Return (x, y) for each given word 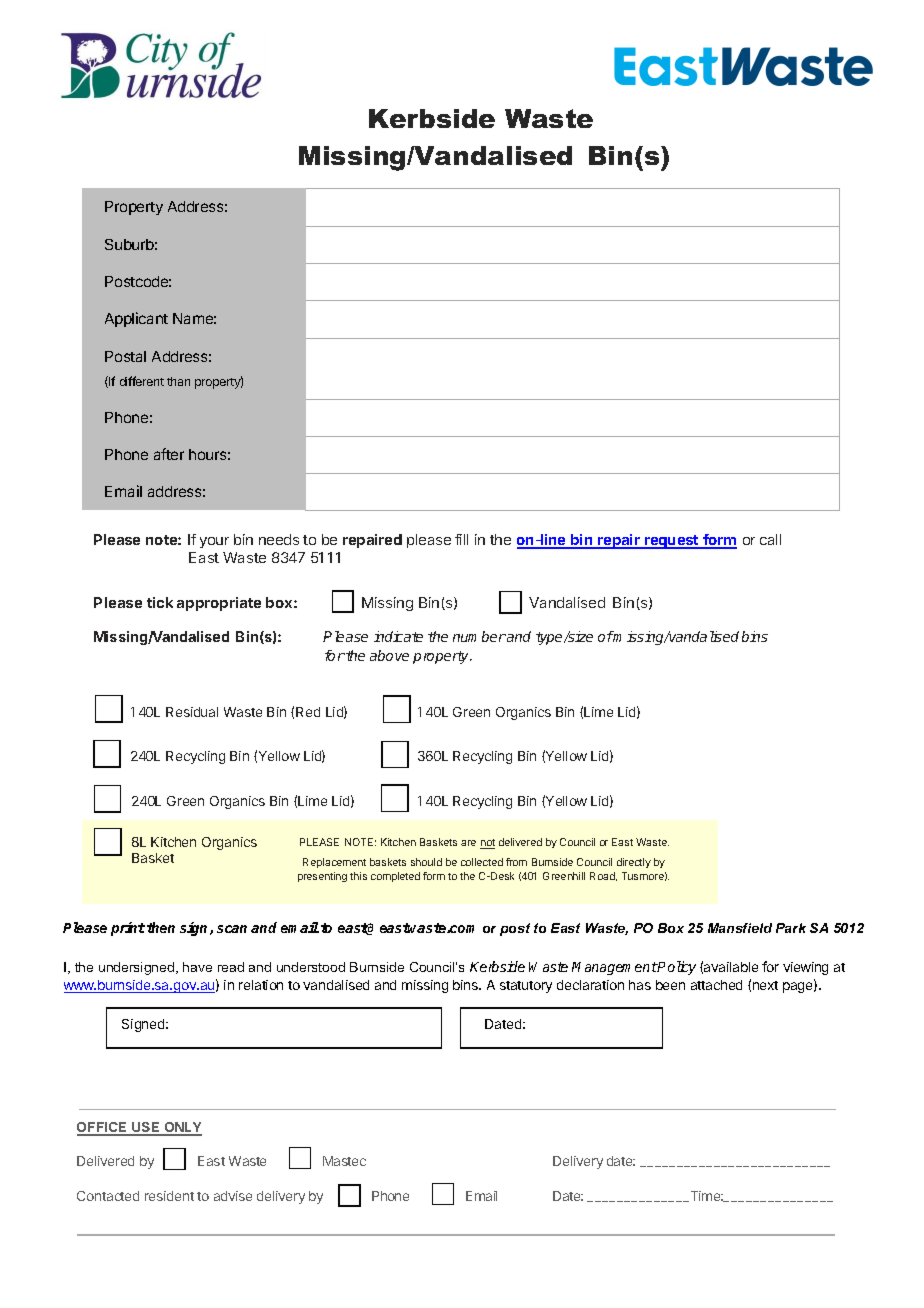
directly (634, 863)
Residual (192, 712)
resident (169, 1196)
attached (716, 985)
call (770, 539)
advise (233, 1196)
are (468, 843)
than (178, 381)
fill (461, 539)
